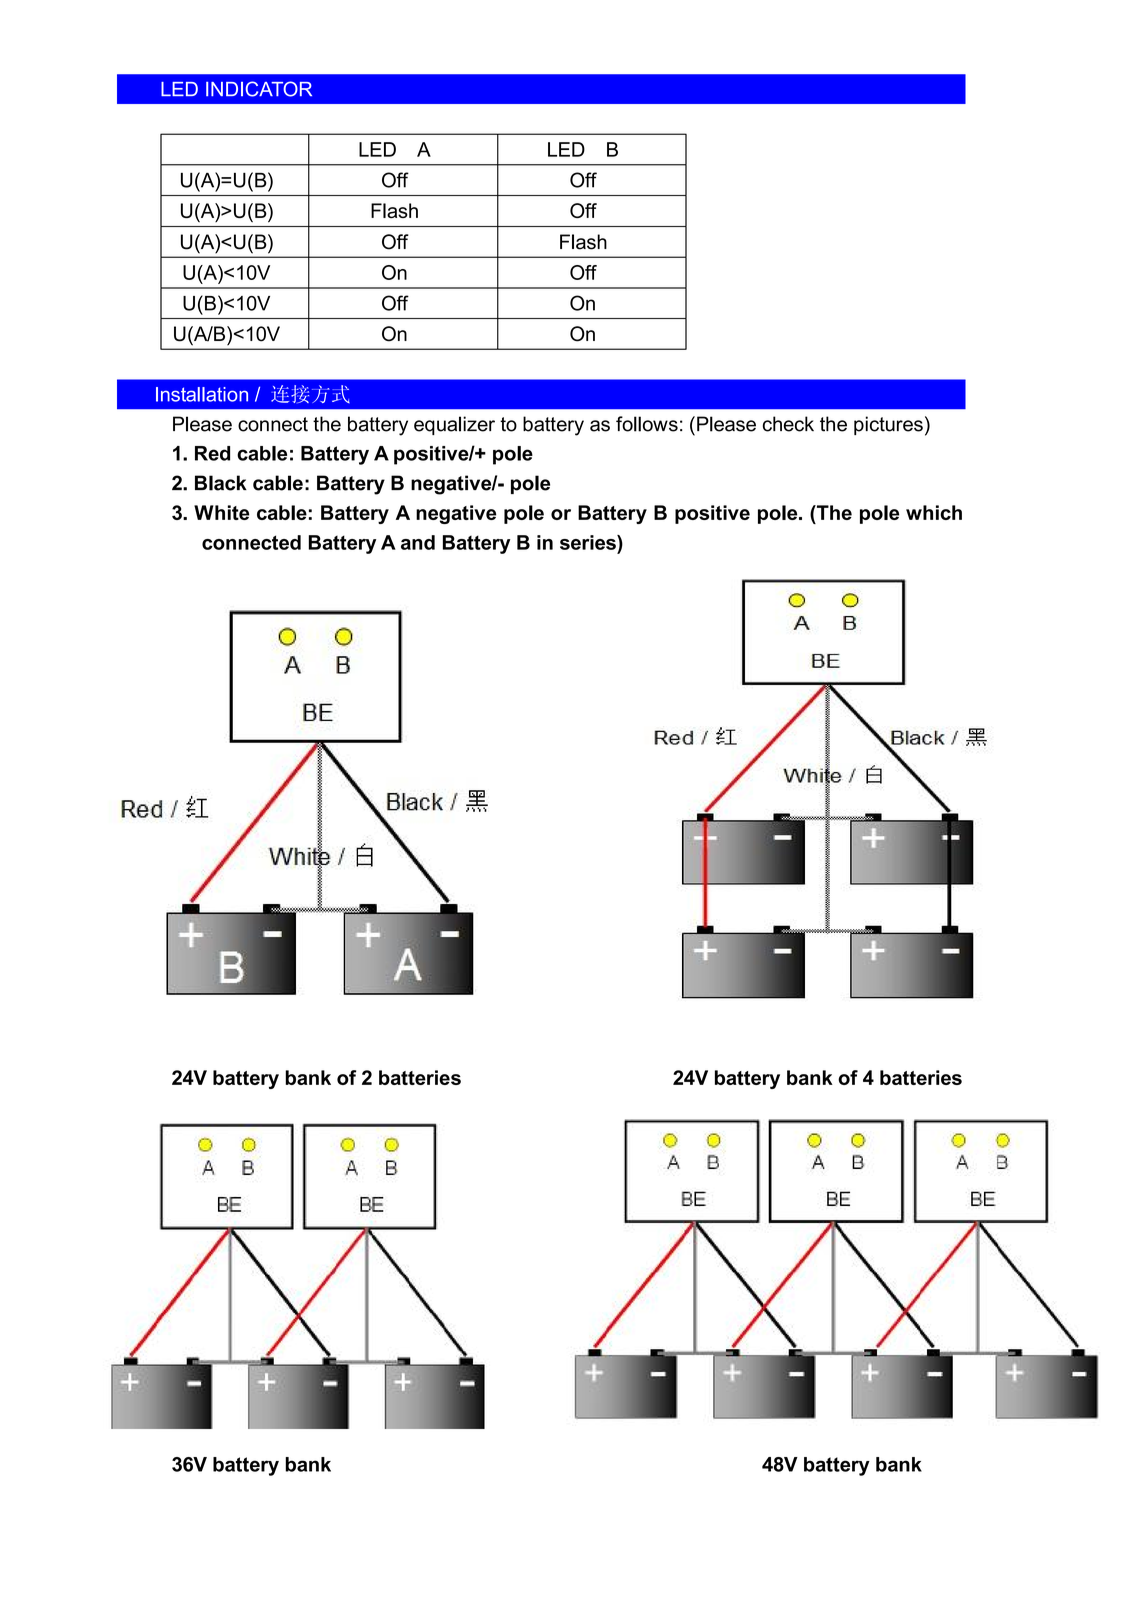 Image resolution: width=1134 pixels, height=1605 pixels. What do you see at coordinates (454, 425) in the page?
I see `equalizer` at bounding box center [454, 425].
